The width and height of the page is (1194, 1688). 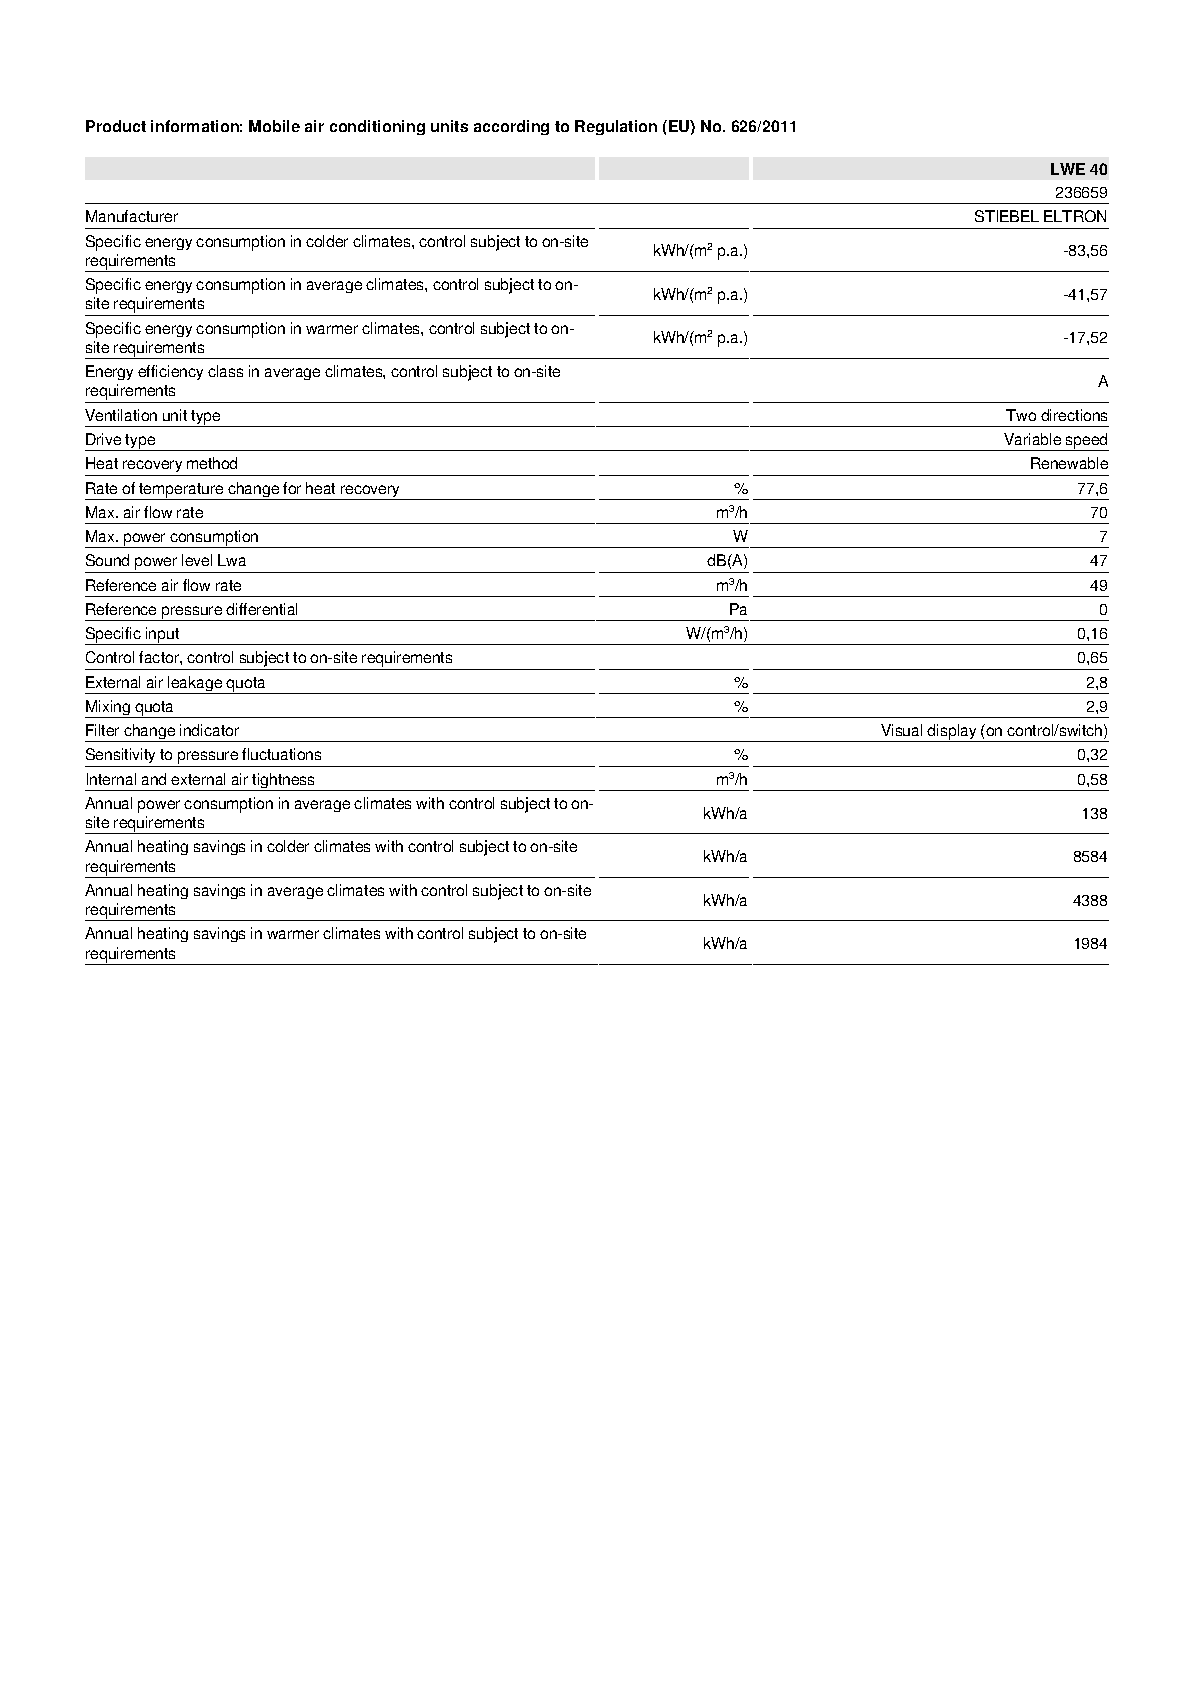 I want to click on Regulation, so click(x=616, y=127).
